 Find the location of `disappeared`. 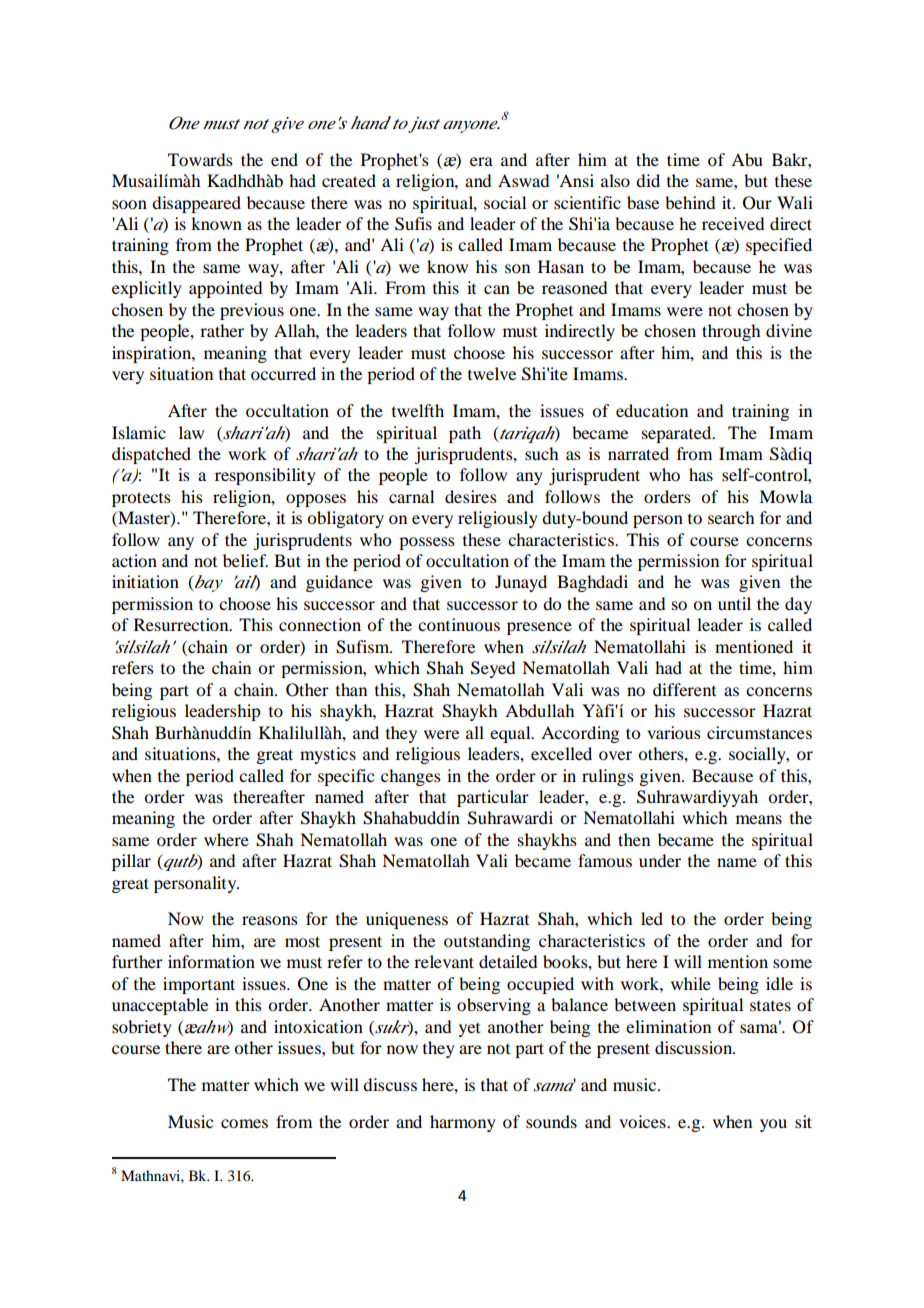

disappeared is located at coordinates (196, 204).
